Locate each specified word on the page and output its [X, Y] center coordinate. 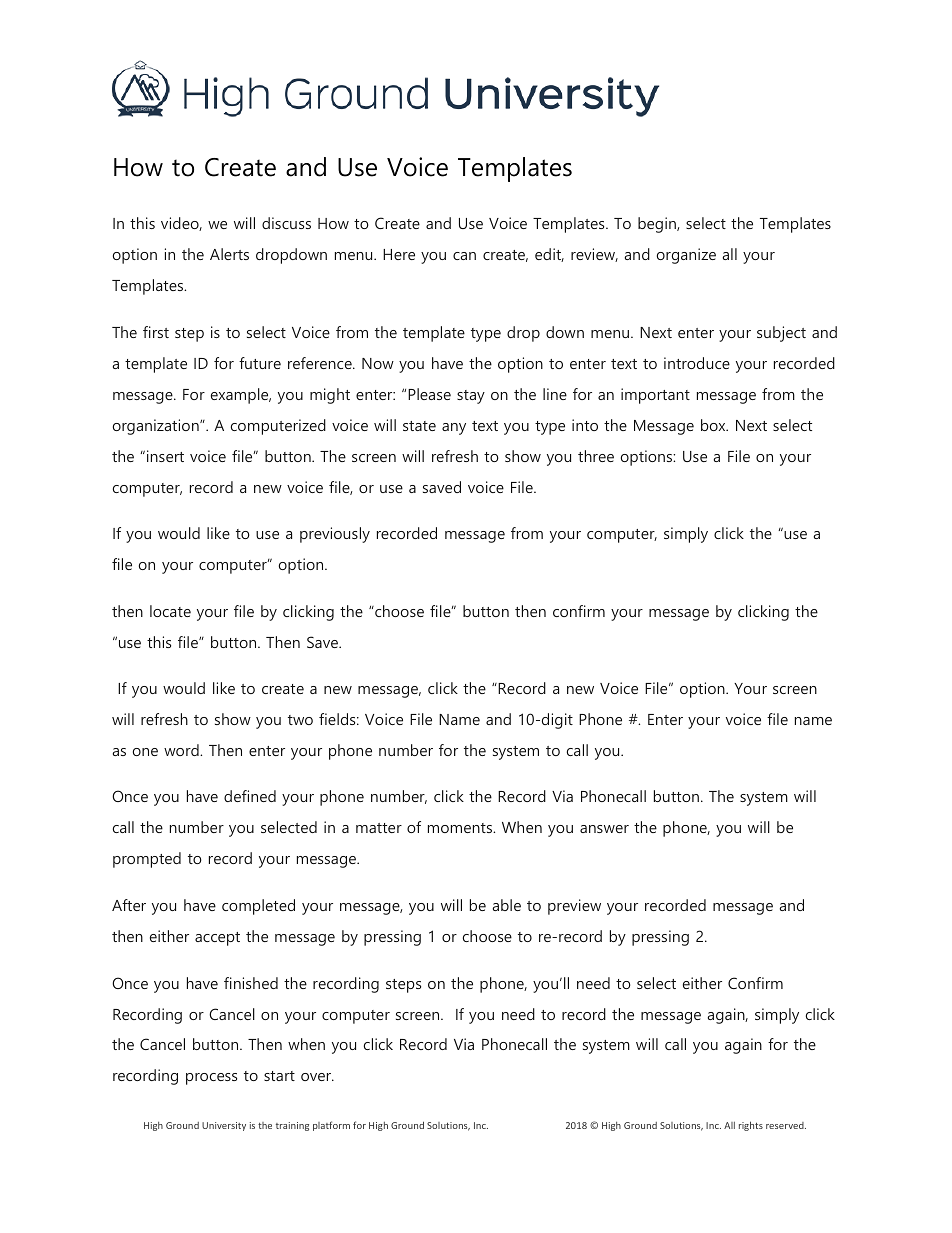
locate [170, 611]
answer [604, 829]
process [211, 1079]
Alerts [229, 254]
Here [399, 254]
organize [686, 256]
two [300, 720]
